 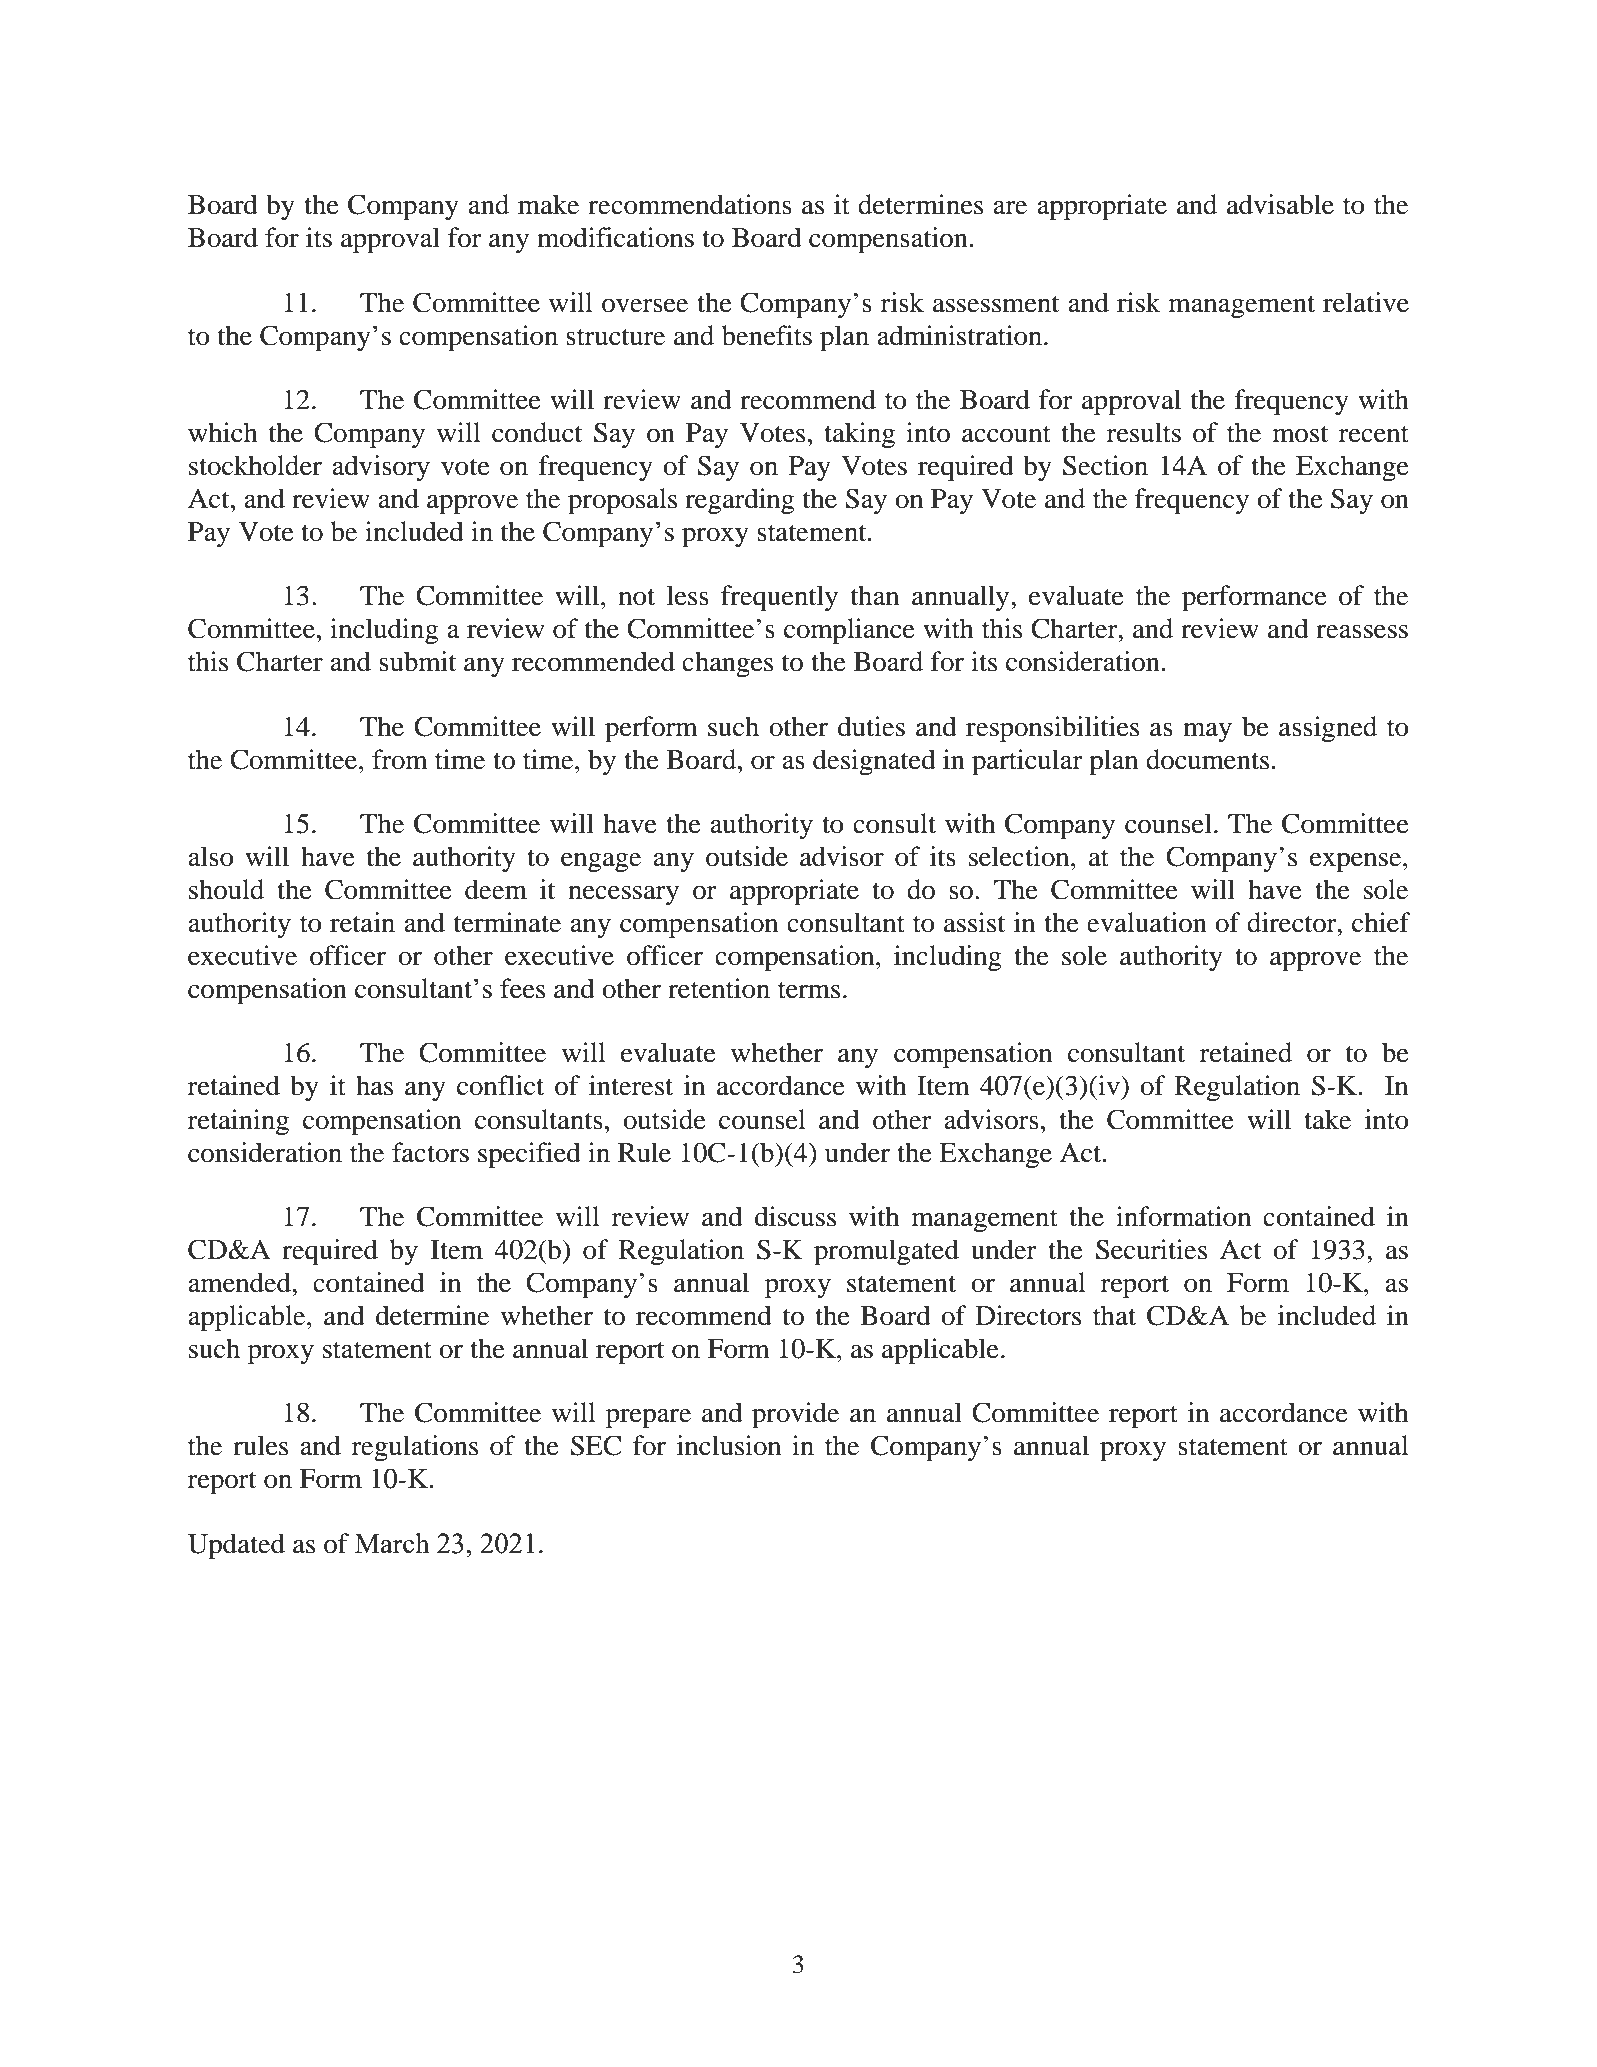 I want to click on should, so click(x=226, y=889).
